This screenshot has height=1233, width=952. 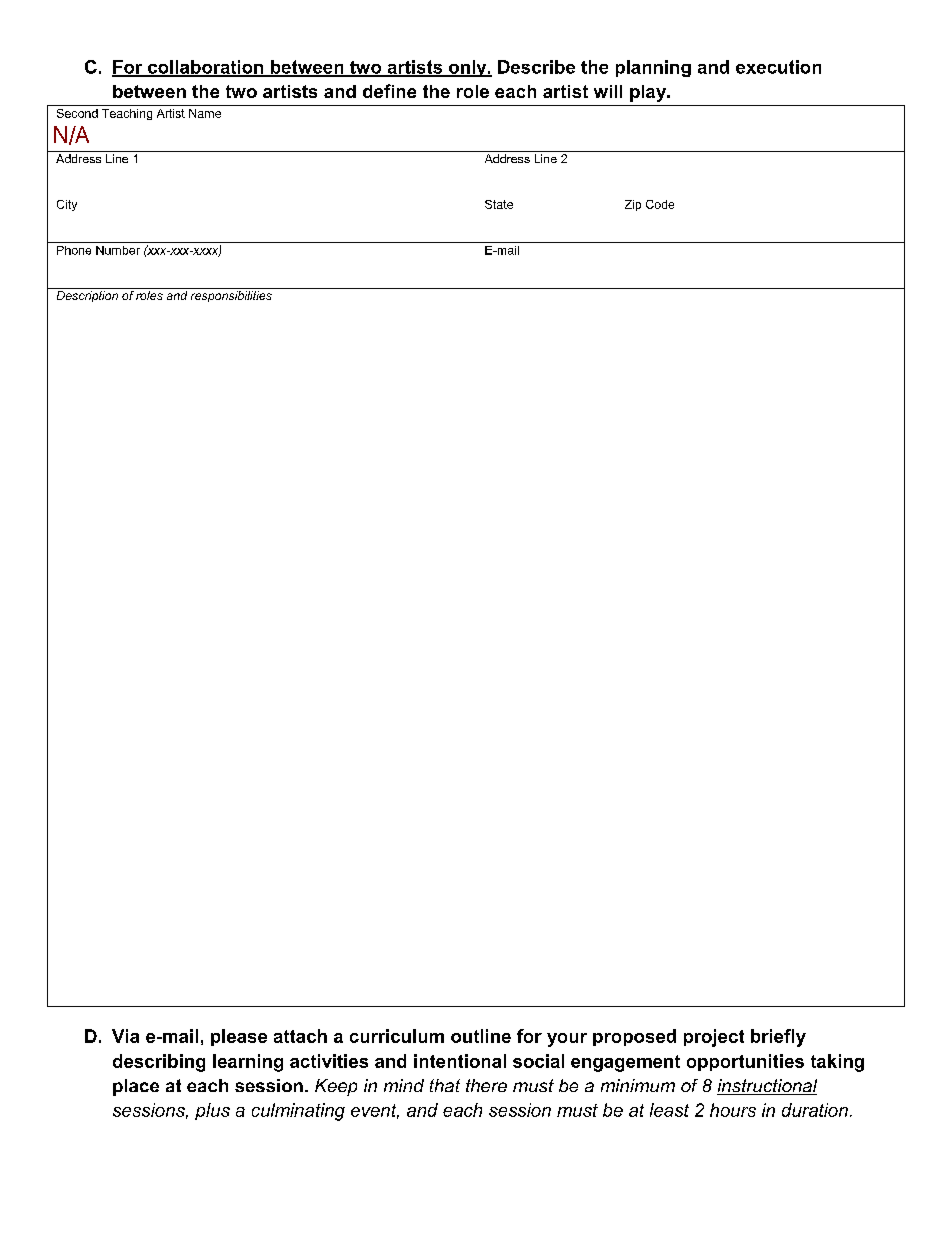 I want to click on project, so click(x=714, y=1038).
